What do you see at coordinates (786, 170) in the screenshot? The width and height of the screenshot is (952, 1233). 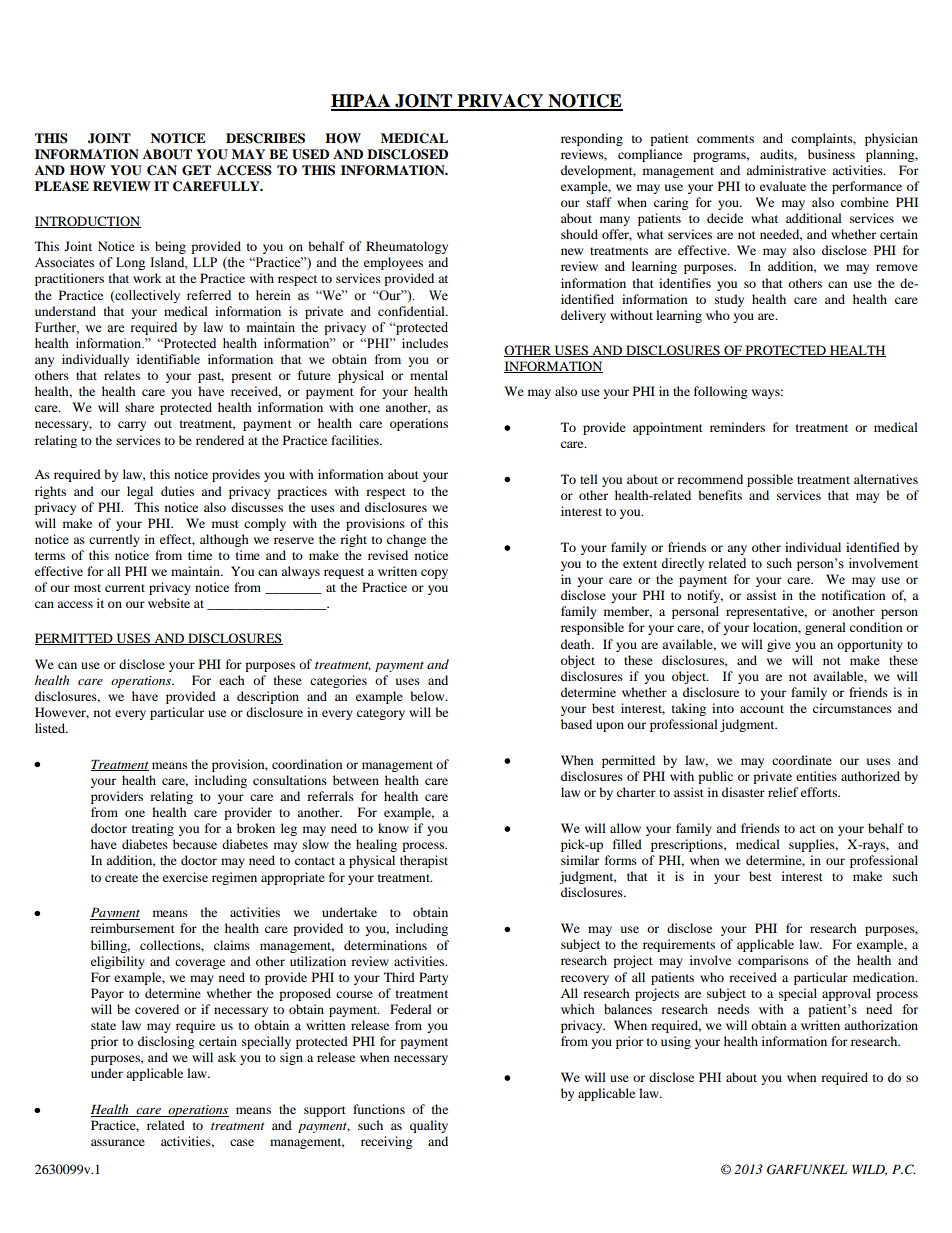 I see `administrative` at bounding box center [786, 170].
